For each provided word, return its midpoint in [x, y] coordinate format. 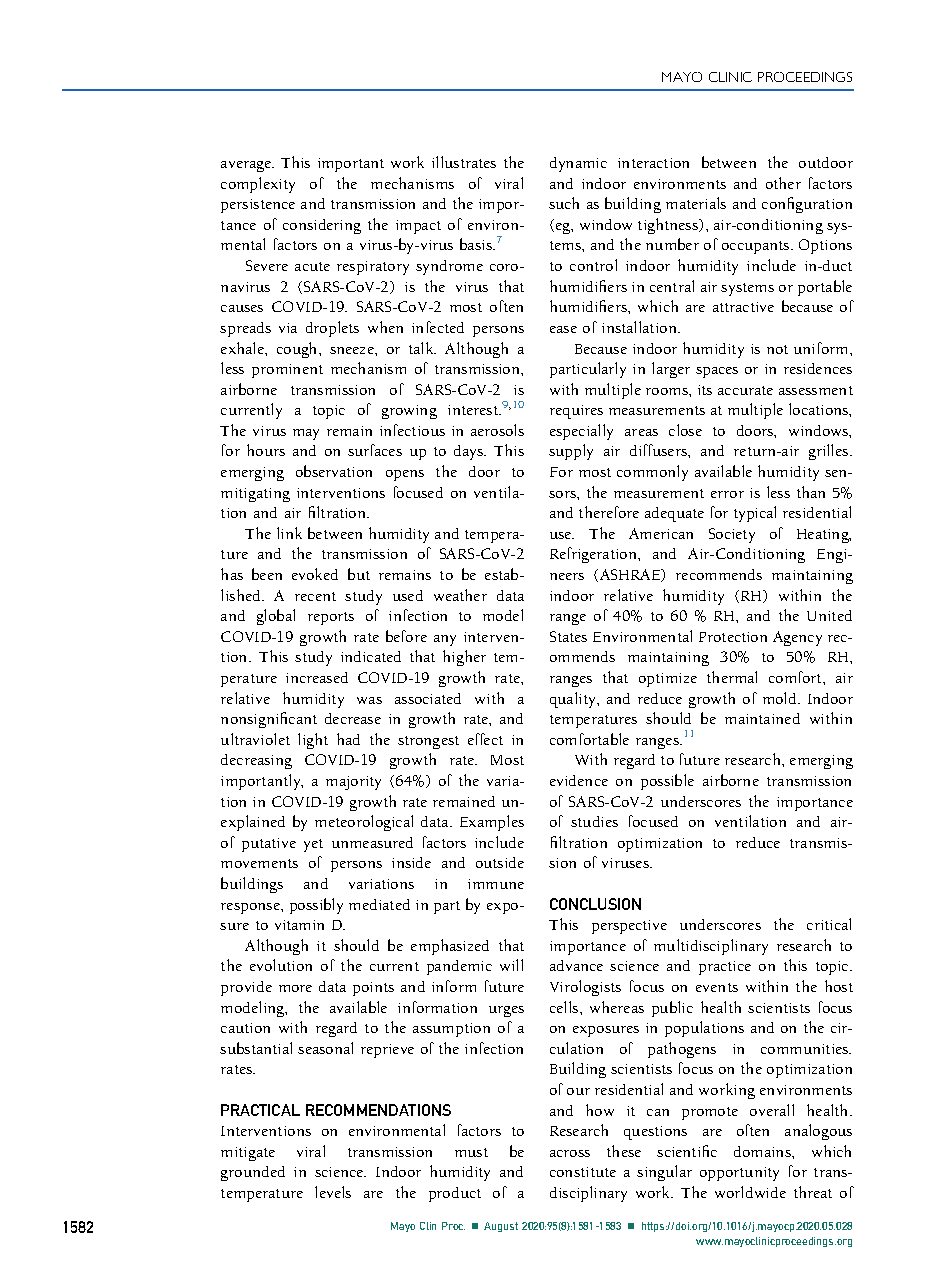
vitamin [299, 925]
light [313, 741]
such [564, 203]
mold [781, 698]
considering [322, 226]
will [511, 965]
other [783, 183]
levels [333, 1192]
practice [725, 968]
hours [266, 450]
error [727, 494]
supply [571, 452]
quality [574, 700]
